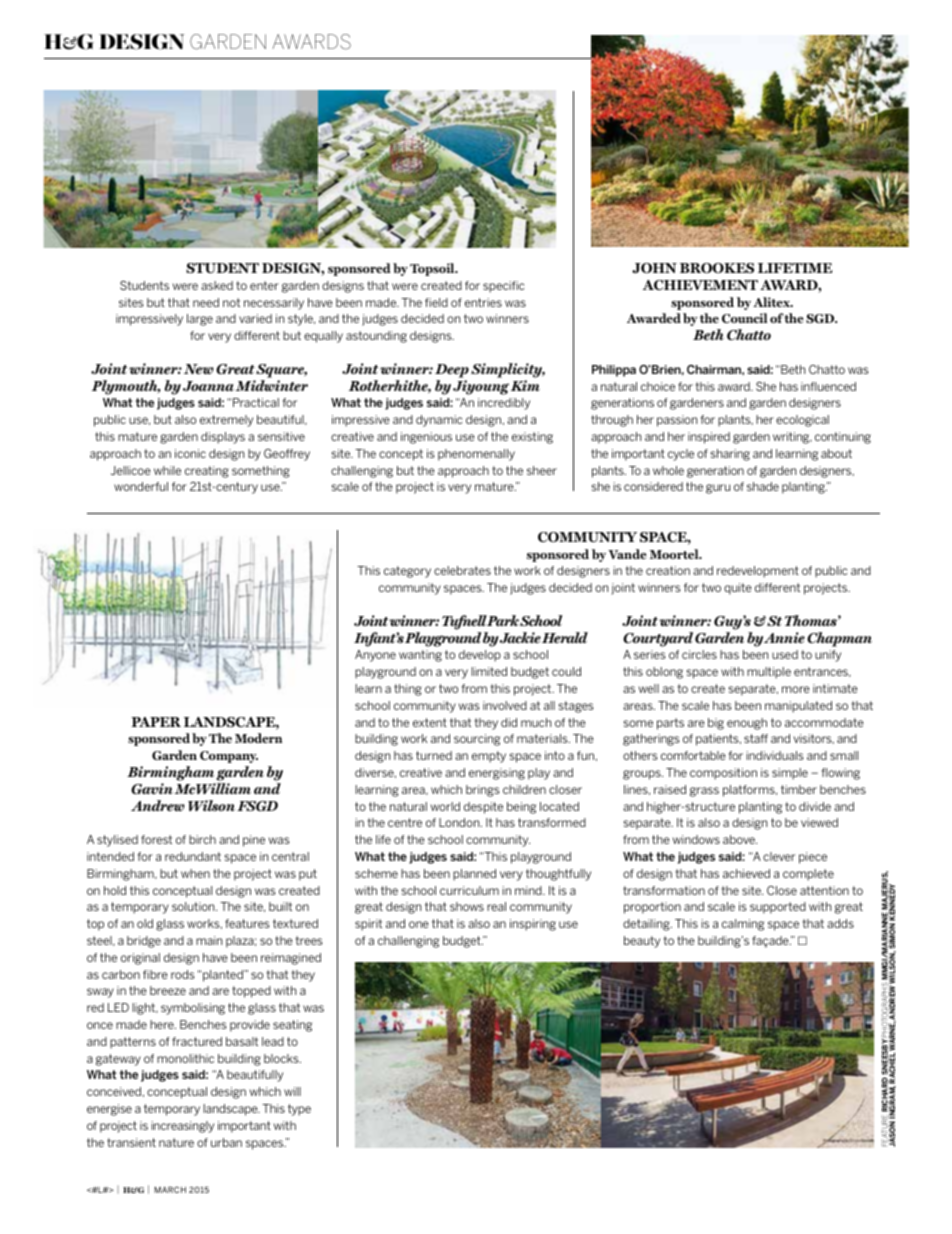 The width and height of the screenshot is (952, 1234). What do you see at coordinates (477, 740) in the screenshot?
I see `sourcing` at bounding box center [477, 740].
